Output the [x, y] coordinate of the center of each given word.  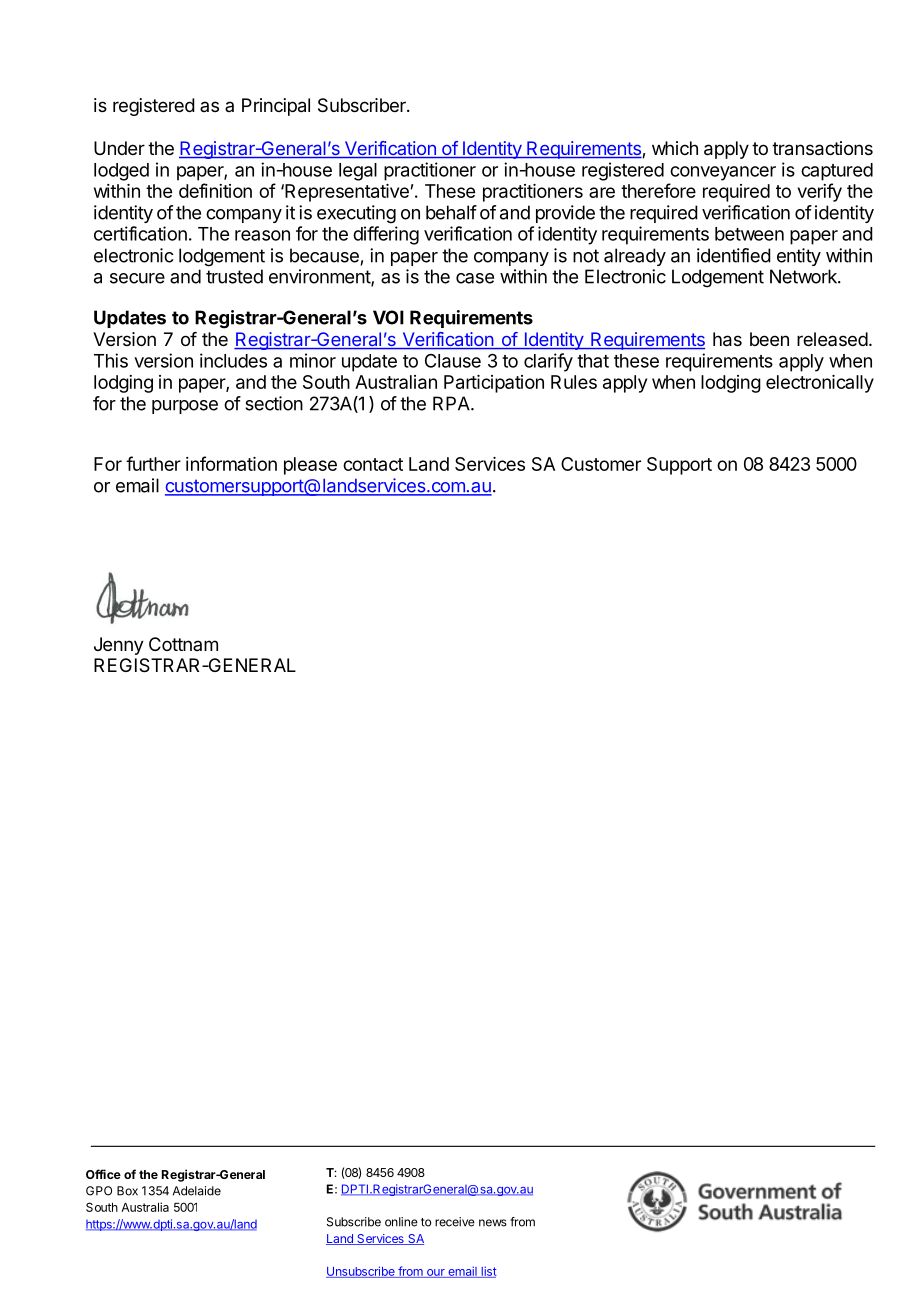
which [675, 148]
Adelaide [197, 1191]
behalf [451, 212]
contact [373, 464]
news [493, 1223]
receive [455, 1222]
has [727, 339]
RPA [452, 403]
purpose [185, 407]
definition [215, 190]
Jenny [119, 646]
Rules [574, 382]
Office [103, 1174]
